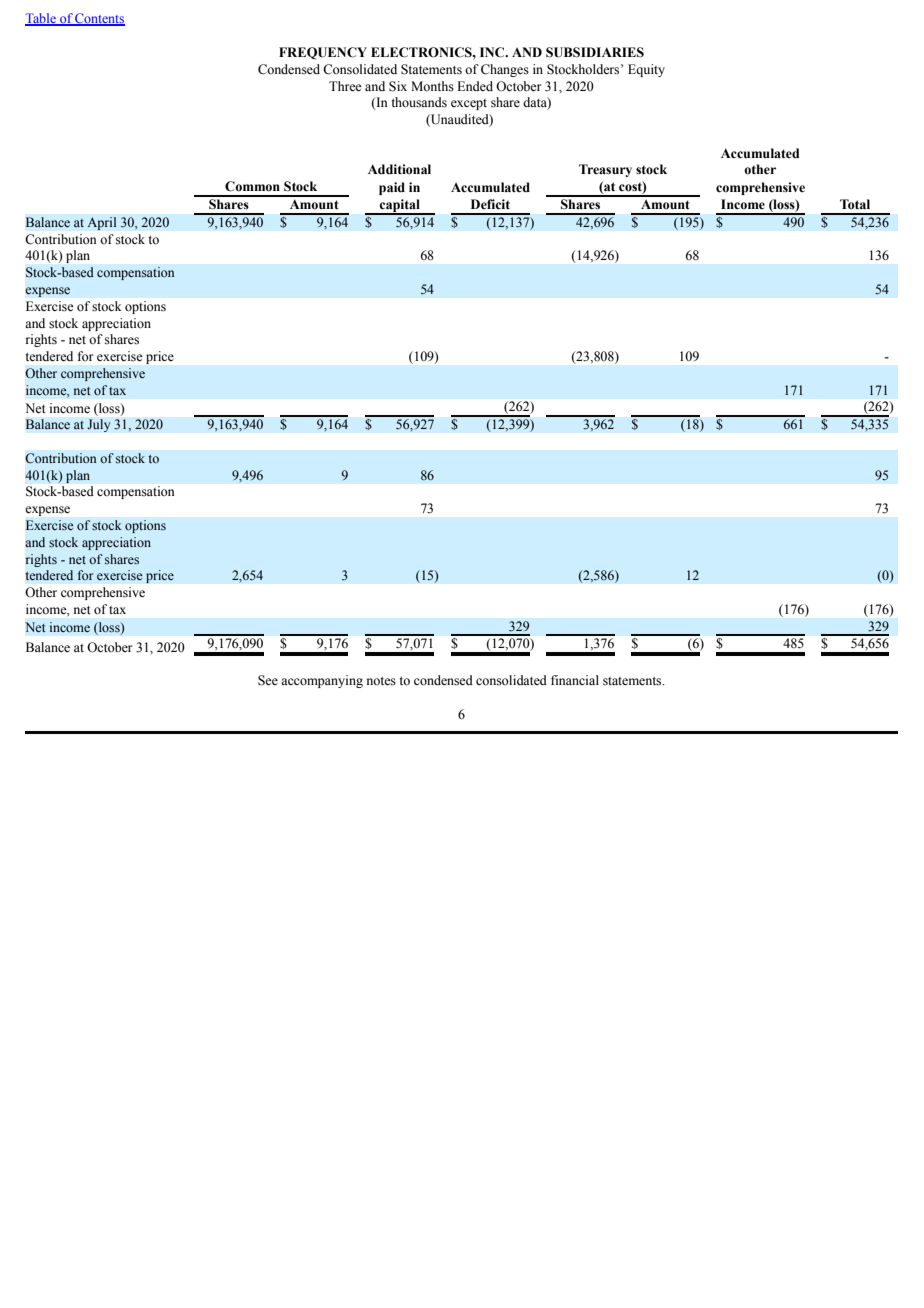 The image size is (924, 1308). Describe the element at coordinates (99, 425) in the screenshot. I see `July` at that location.
